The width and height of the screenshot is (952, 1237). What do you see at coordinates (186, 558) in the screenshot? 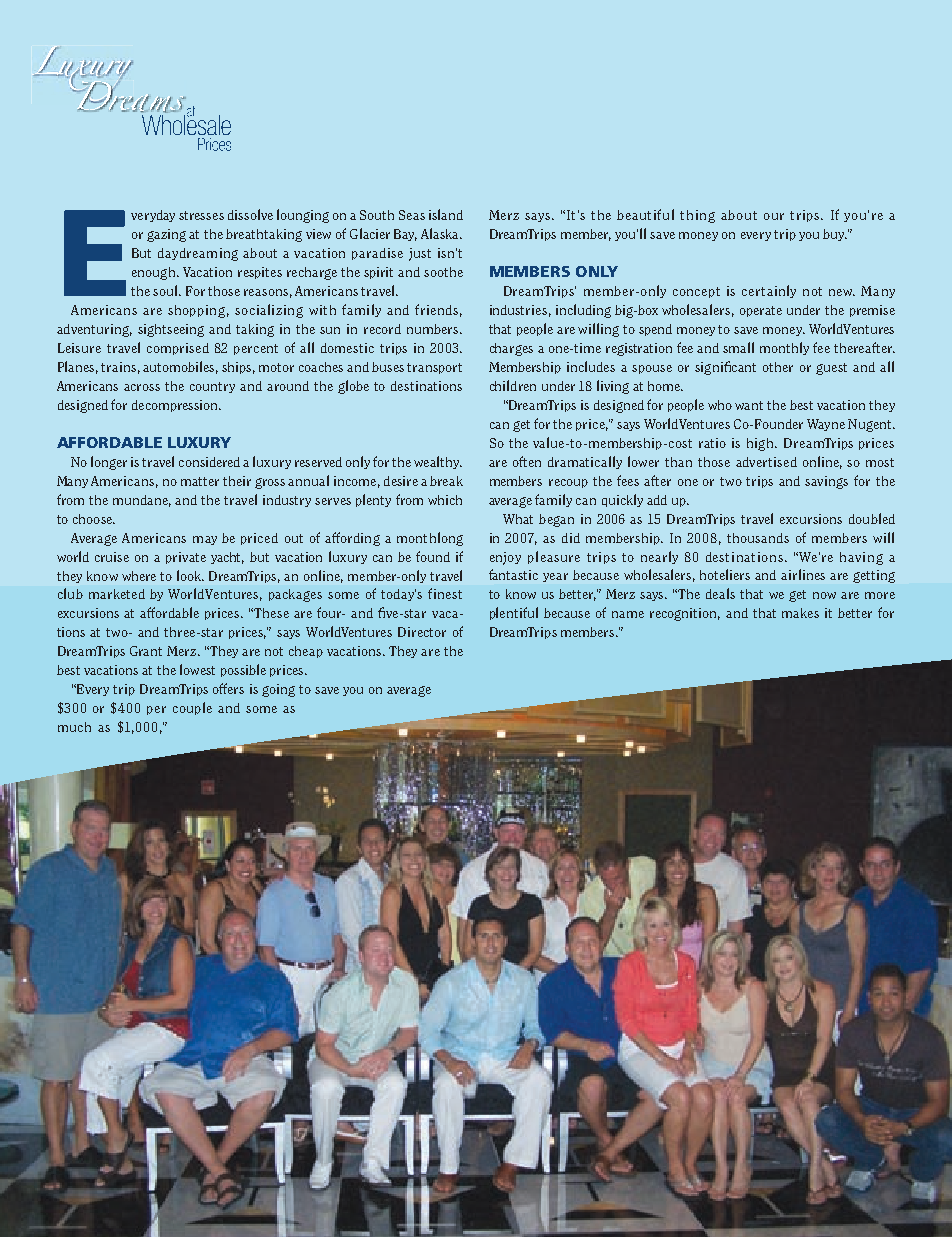
I see `private` at bounding box center [186, 558].
